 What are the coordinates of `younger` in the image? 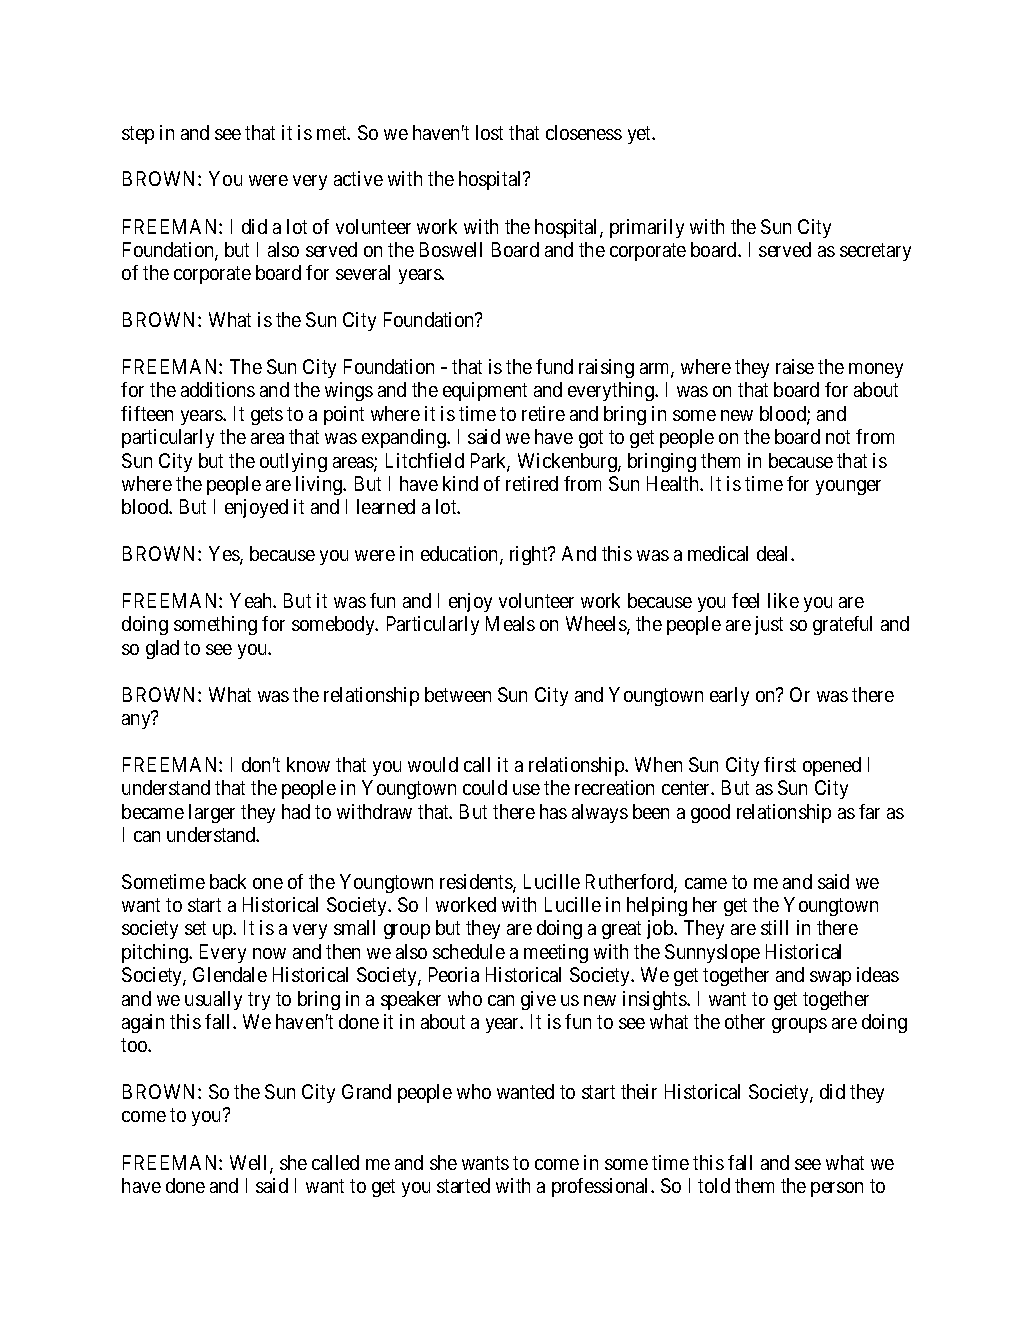 It's located at (848, 487).
